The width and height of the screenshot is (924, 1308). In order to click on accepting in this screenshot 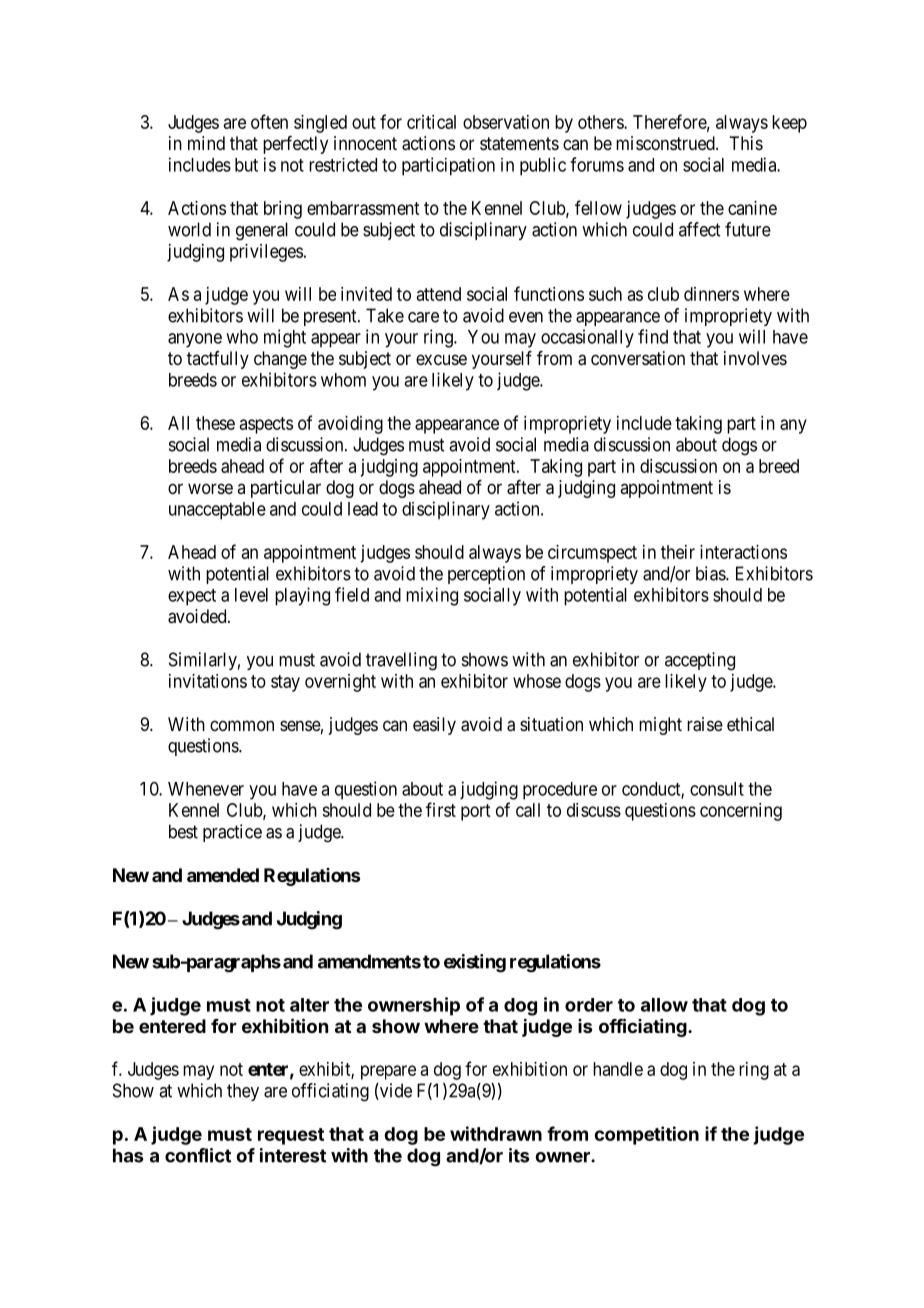, I will do `click(700, 661)`.
